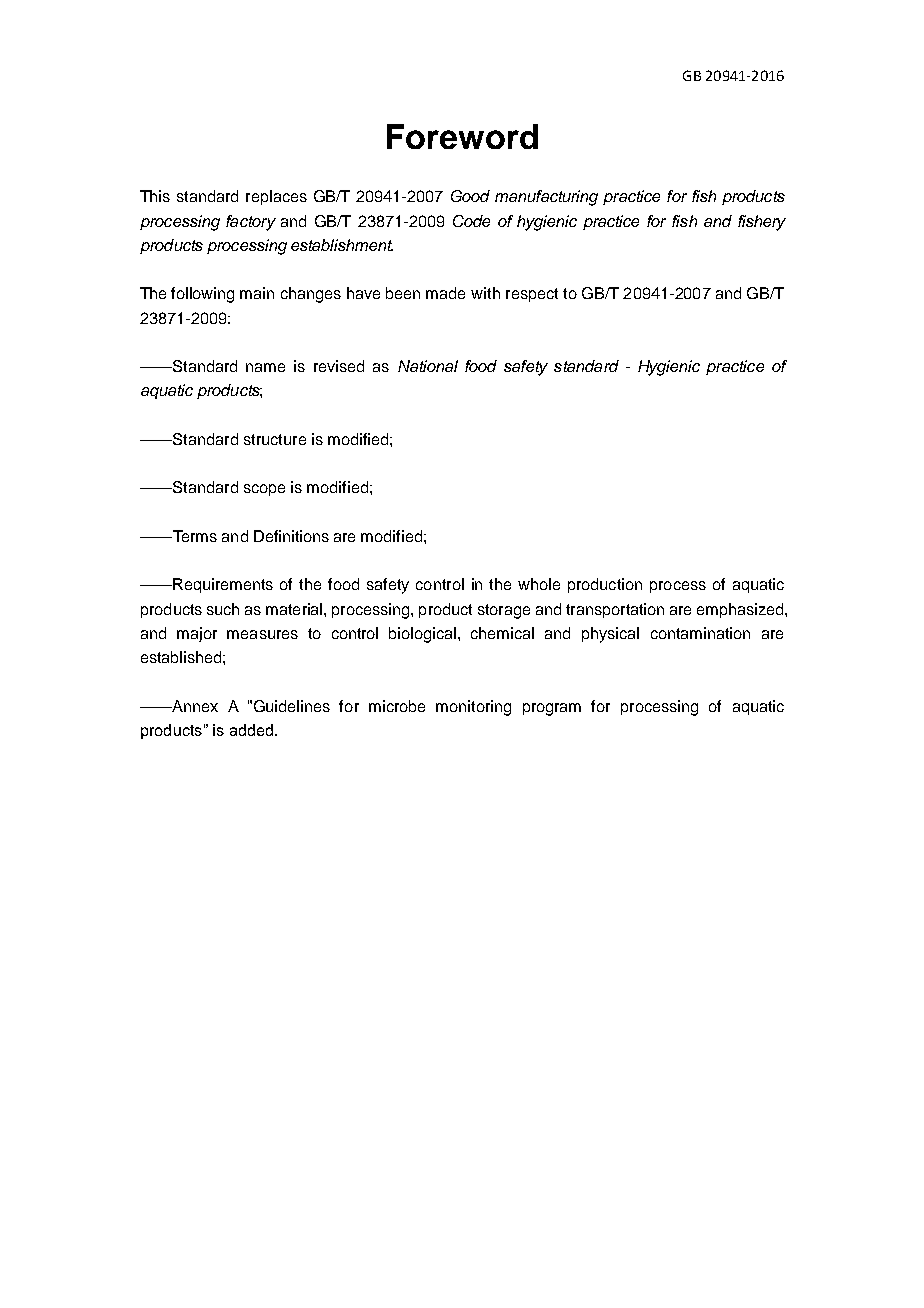  What do you see at coordinates (552, 709) in the screenshot?
I see `program` at bounding box center [552, 709].
